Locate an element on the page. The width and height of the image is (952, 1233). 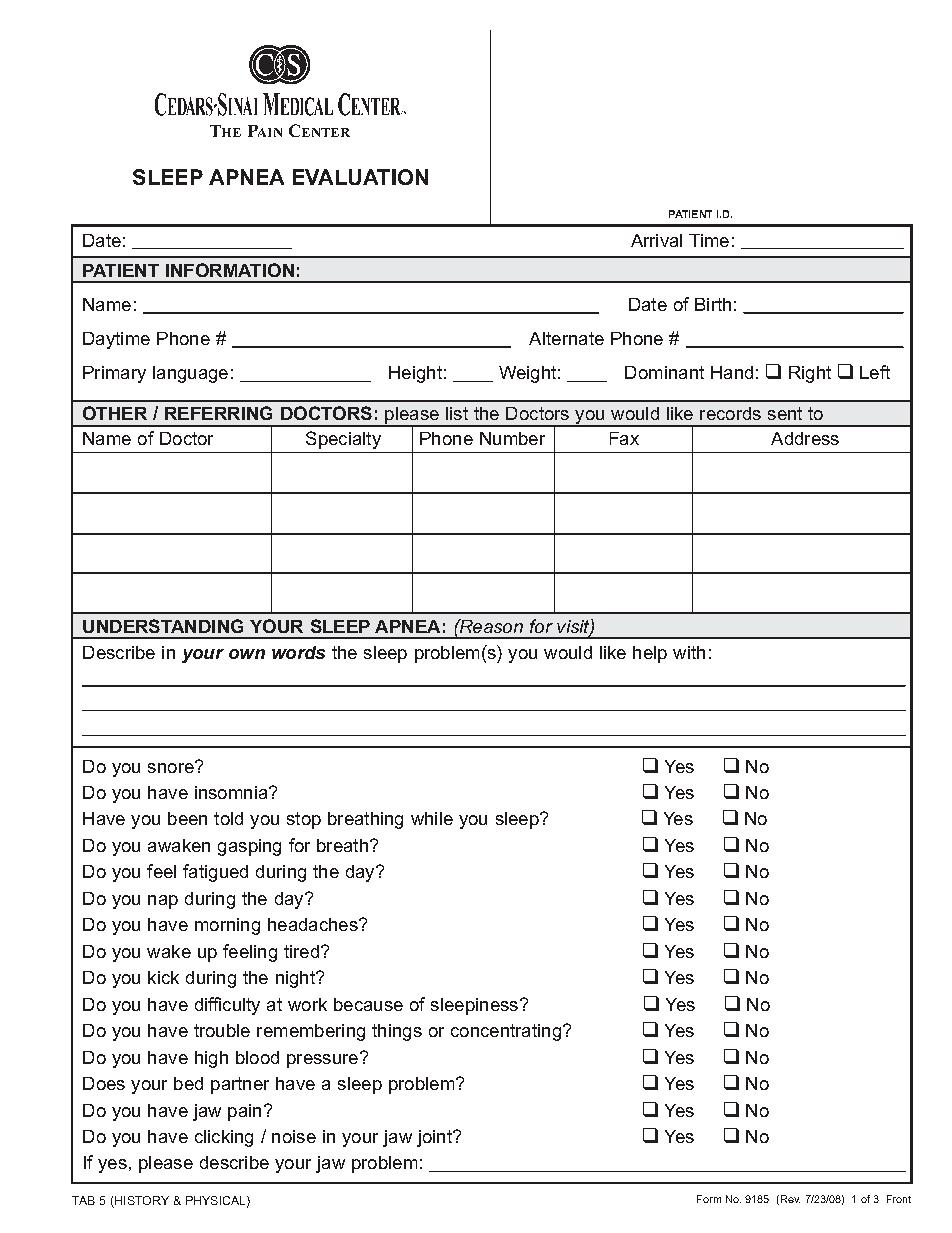
Birth is located at coordinates (713, 304).
